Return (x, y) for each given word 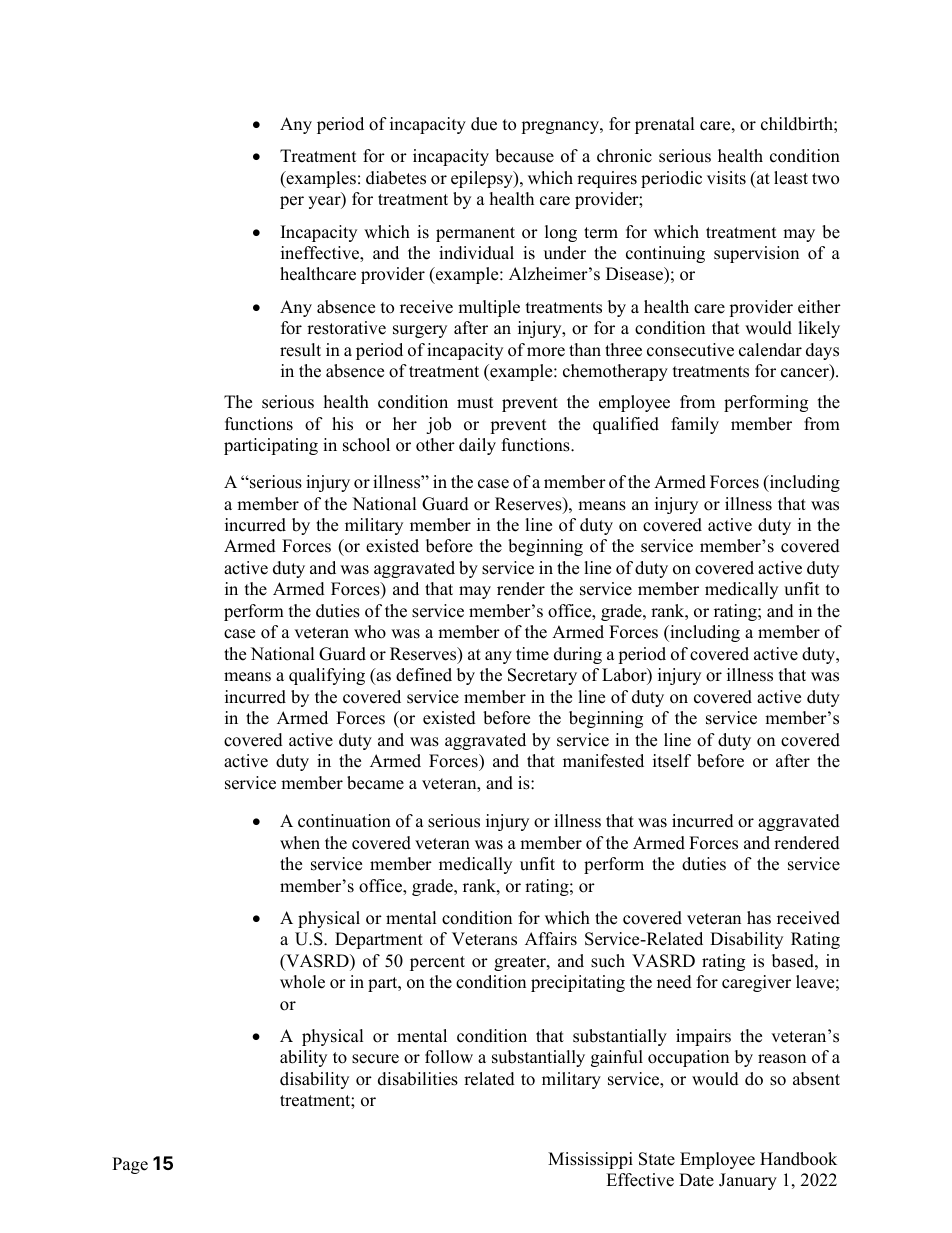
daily (477, 446)
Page (130, 1165)
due (484, 124)
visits (726, 178)
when (300, 843)
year (325, 202)
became (375, 783)
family (695, 425)
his (342, 424)
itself (672, 761)
